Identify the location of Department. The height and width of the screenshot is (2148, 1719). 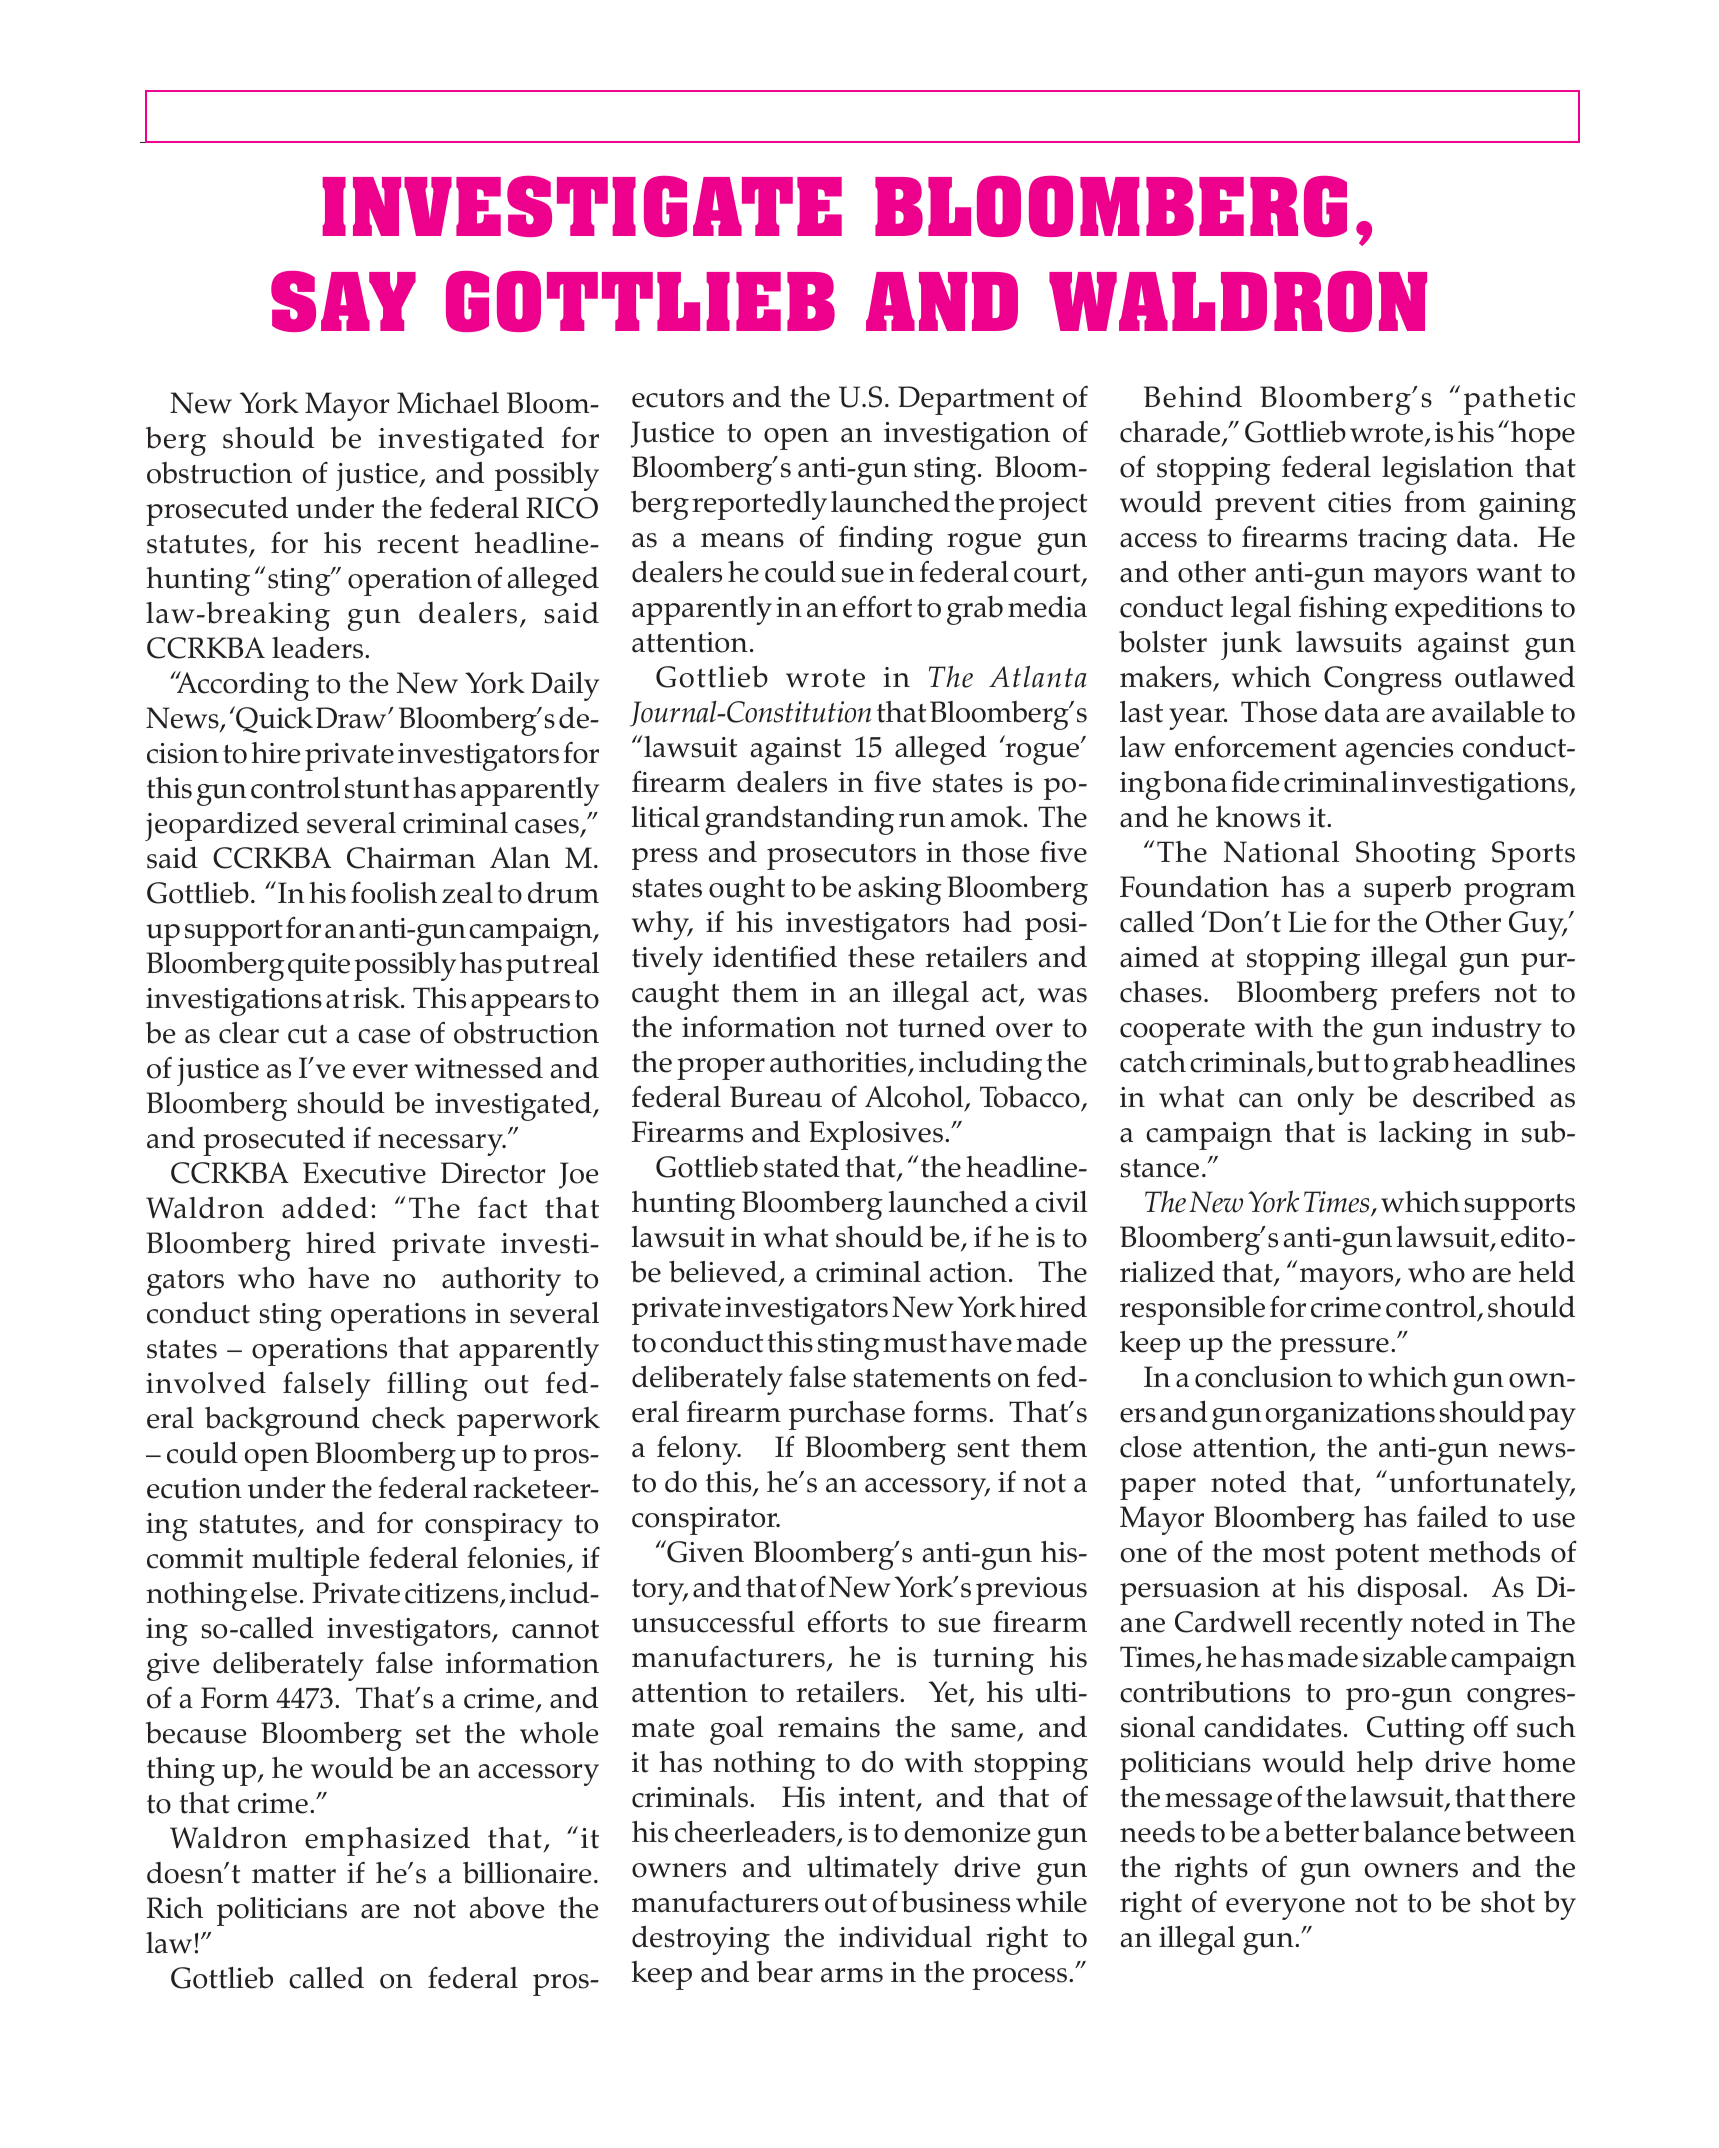
(976, 400).
